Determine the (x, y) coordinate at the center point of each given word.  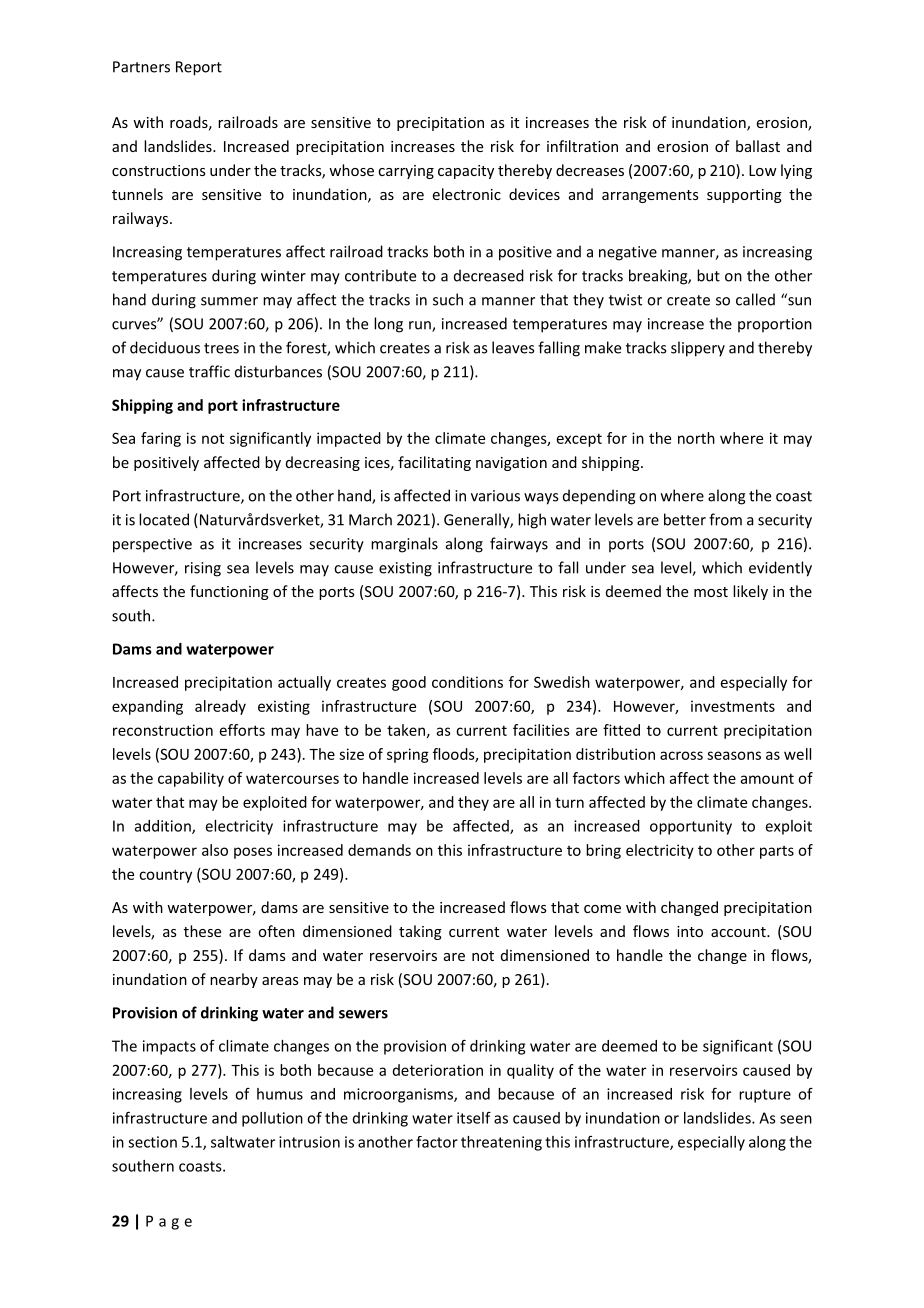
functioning (229, 592)
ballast (758, 146)
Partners (141, 67)
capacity (466, 172)
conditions (467, 682)
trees (221, 348)
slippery (698, 349)
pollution (272, 1119)
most (711, 592)
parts (777, 852)
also (215, 850)
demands (379, 850)
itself (474, 1118)
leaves (513, 347)
